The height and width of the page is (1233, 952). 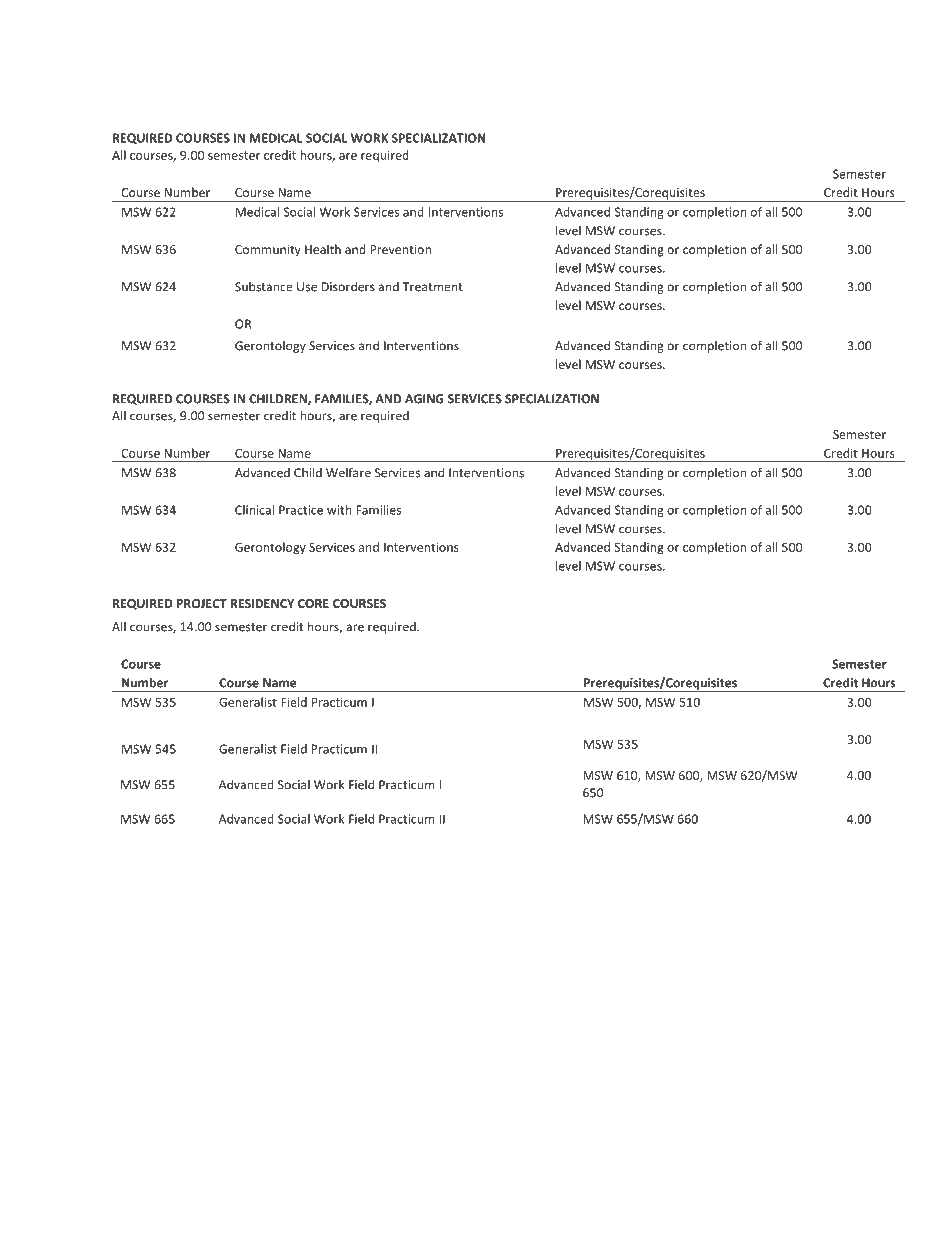 What do you see at coordinates (264, 287) in the page?
I see `Substance` at bounding box center [264, 287].
